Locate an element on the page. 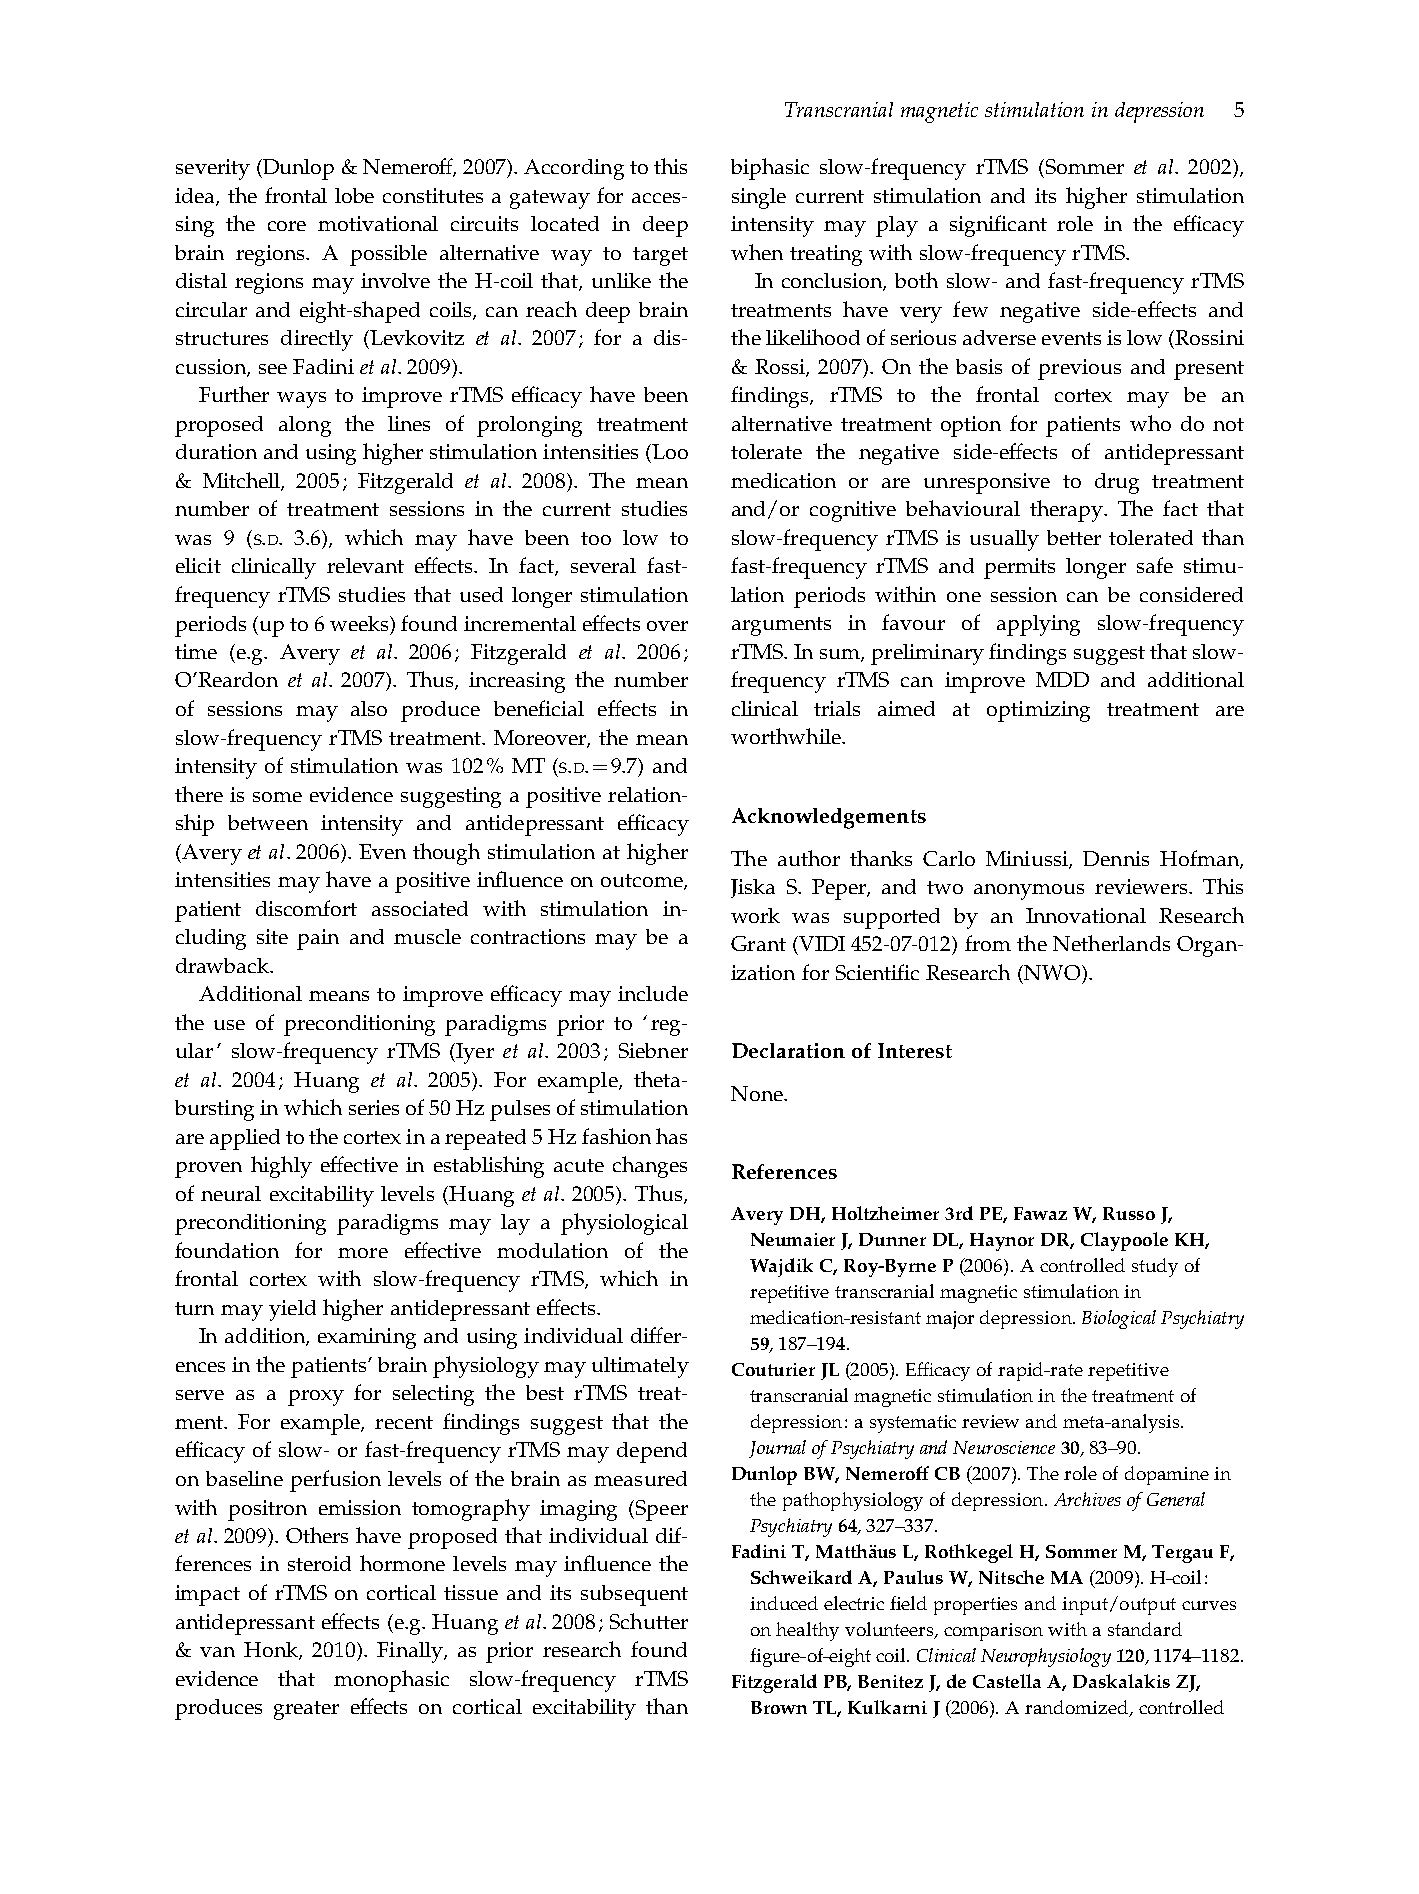 The image size is (1419, 1894). greater is located at coordinates (306, 1710).
